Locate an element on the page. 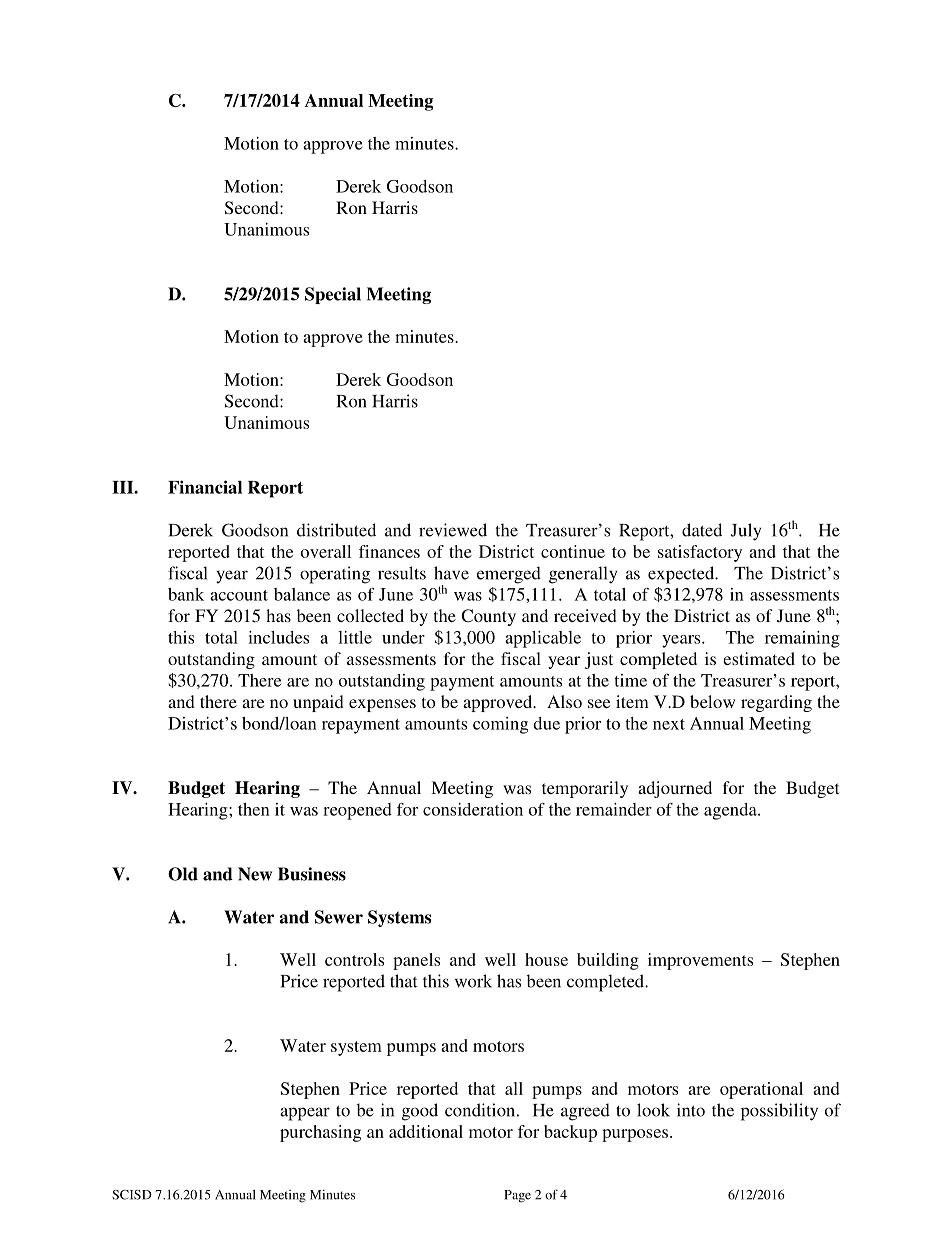  purchasing is located at coordinates (320, 1133).
